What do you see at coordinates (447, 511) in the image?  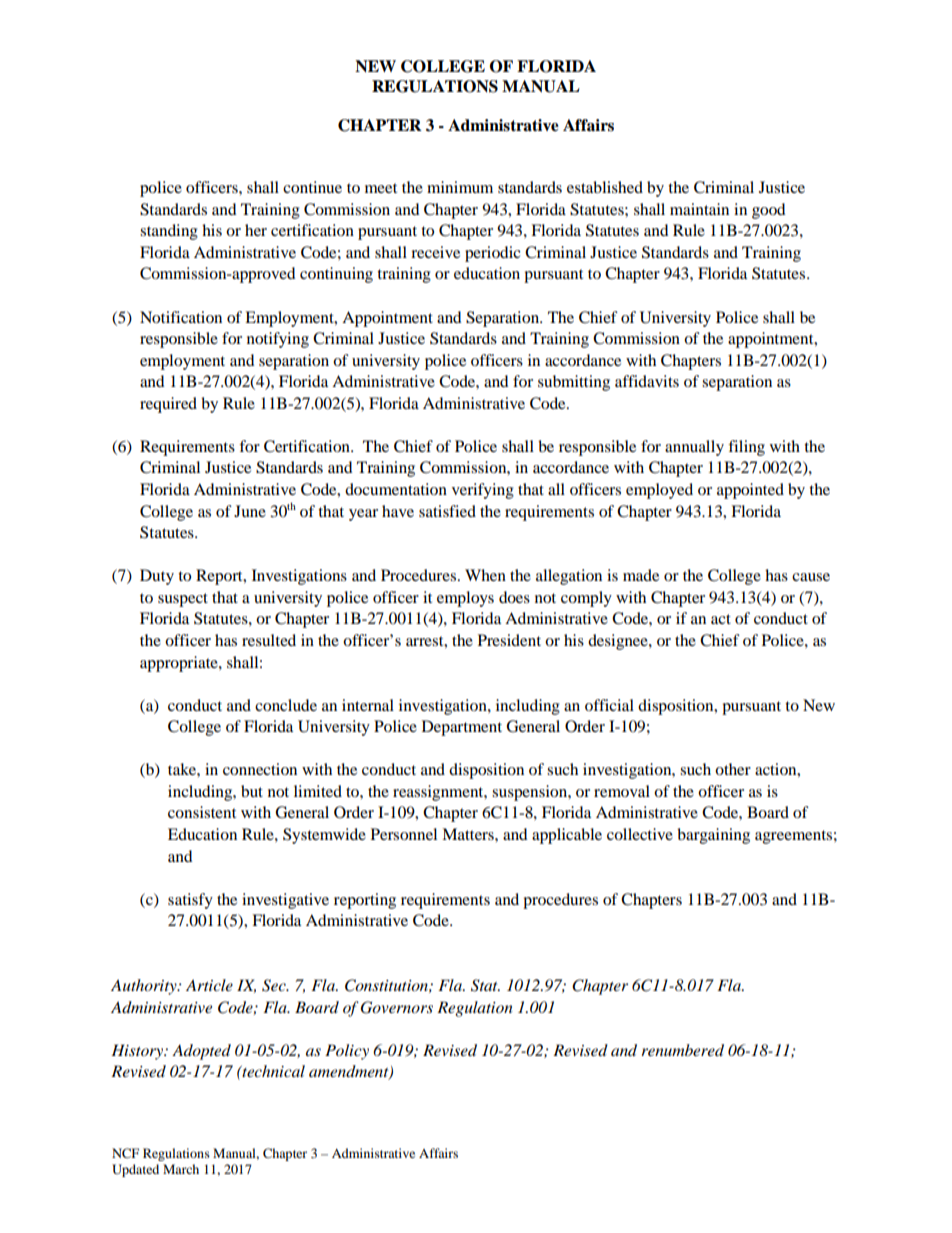 I see `satisfied` at bounding box center [447, 511].
